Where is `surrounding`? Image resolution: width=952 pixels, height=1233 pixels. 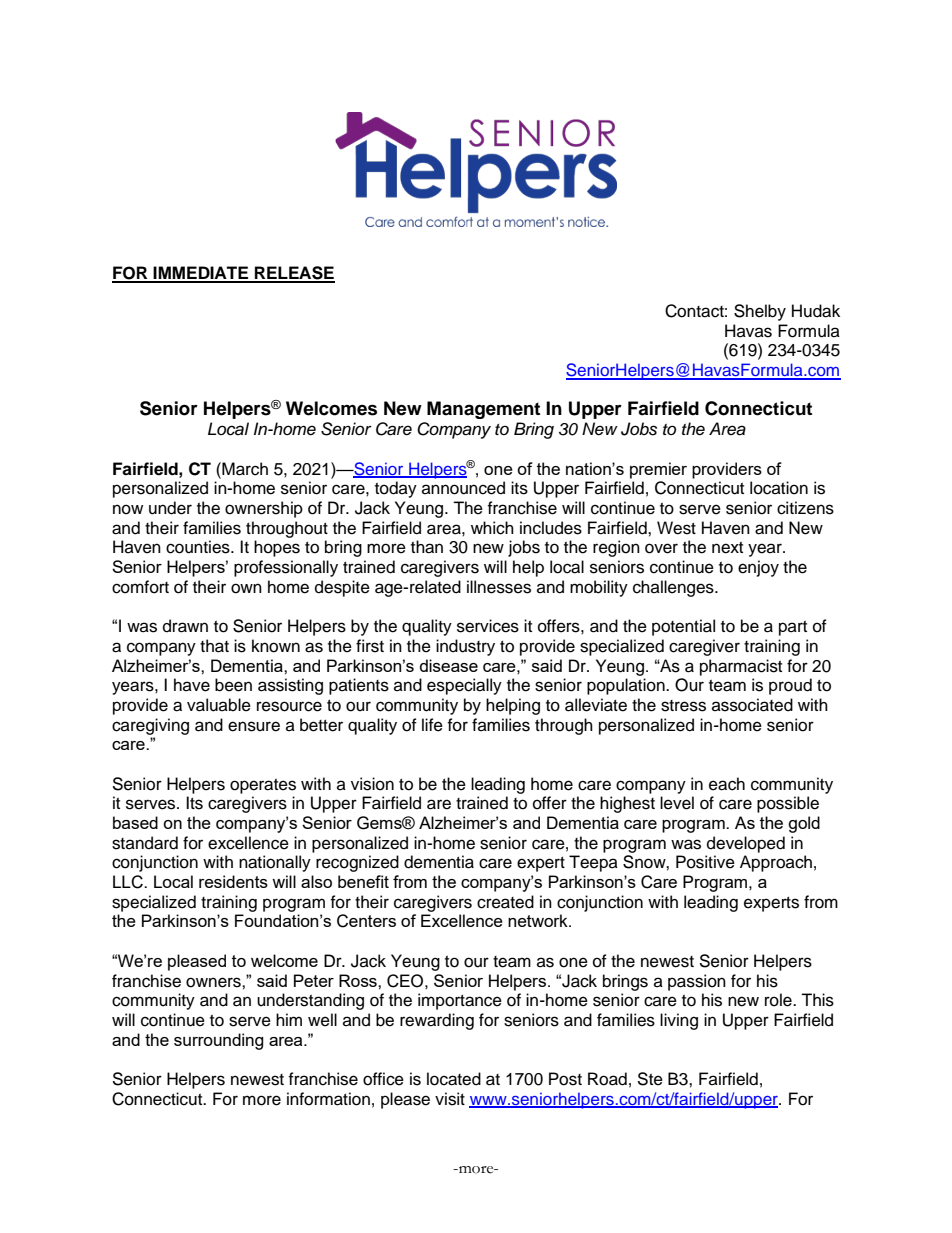 surrounding is located at coordinates (219, 1041).
